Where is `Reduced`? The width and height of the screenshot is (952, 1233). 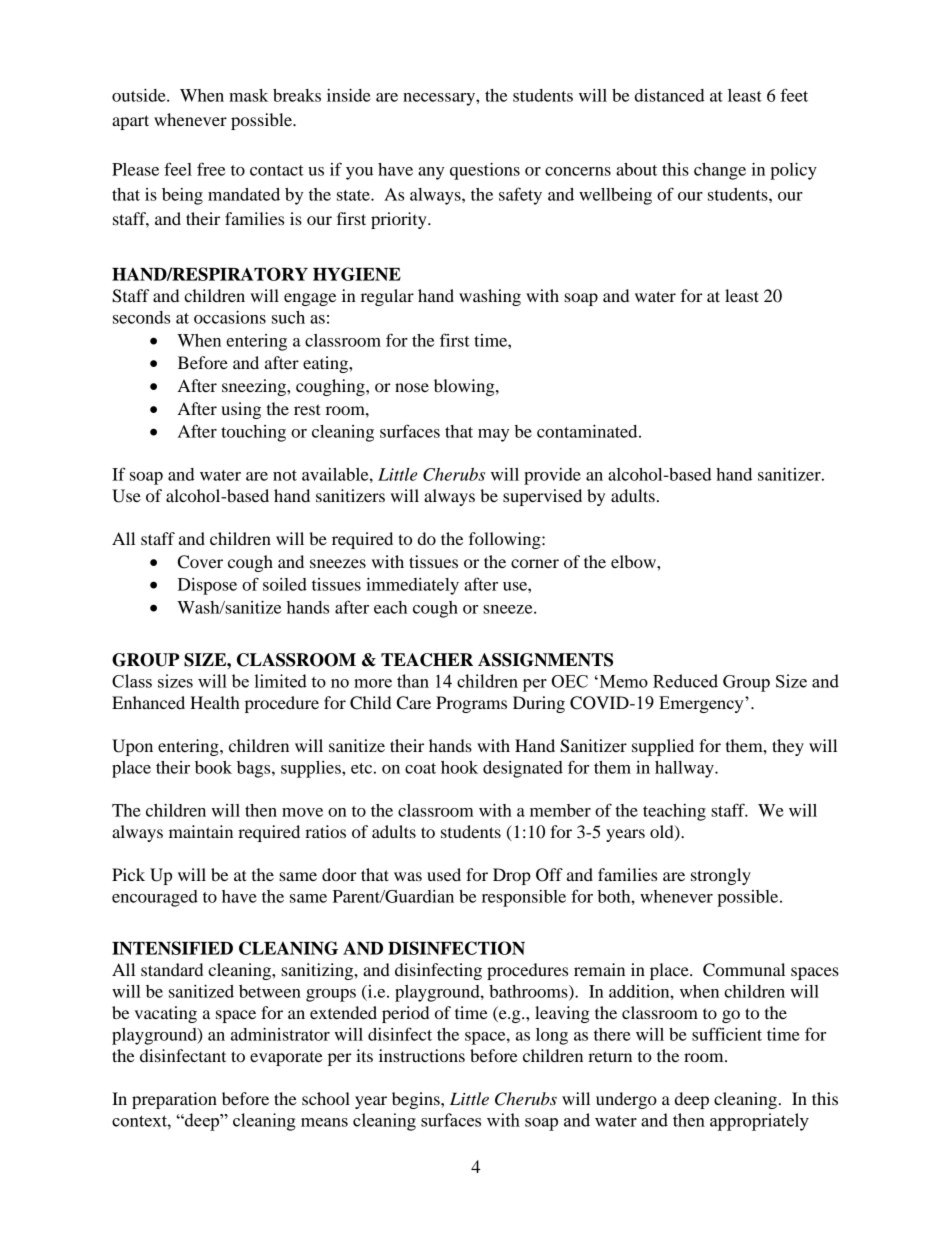
Reduced is located at coordinates (685, 681).
